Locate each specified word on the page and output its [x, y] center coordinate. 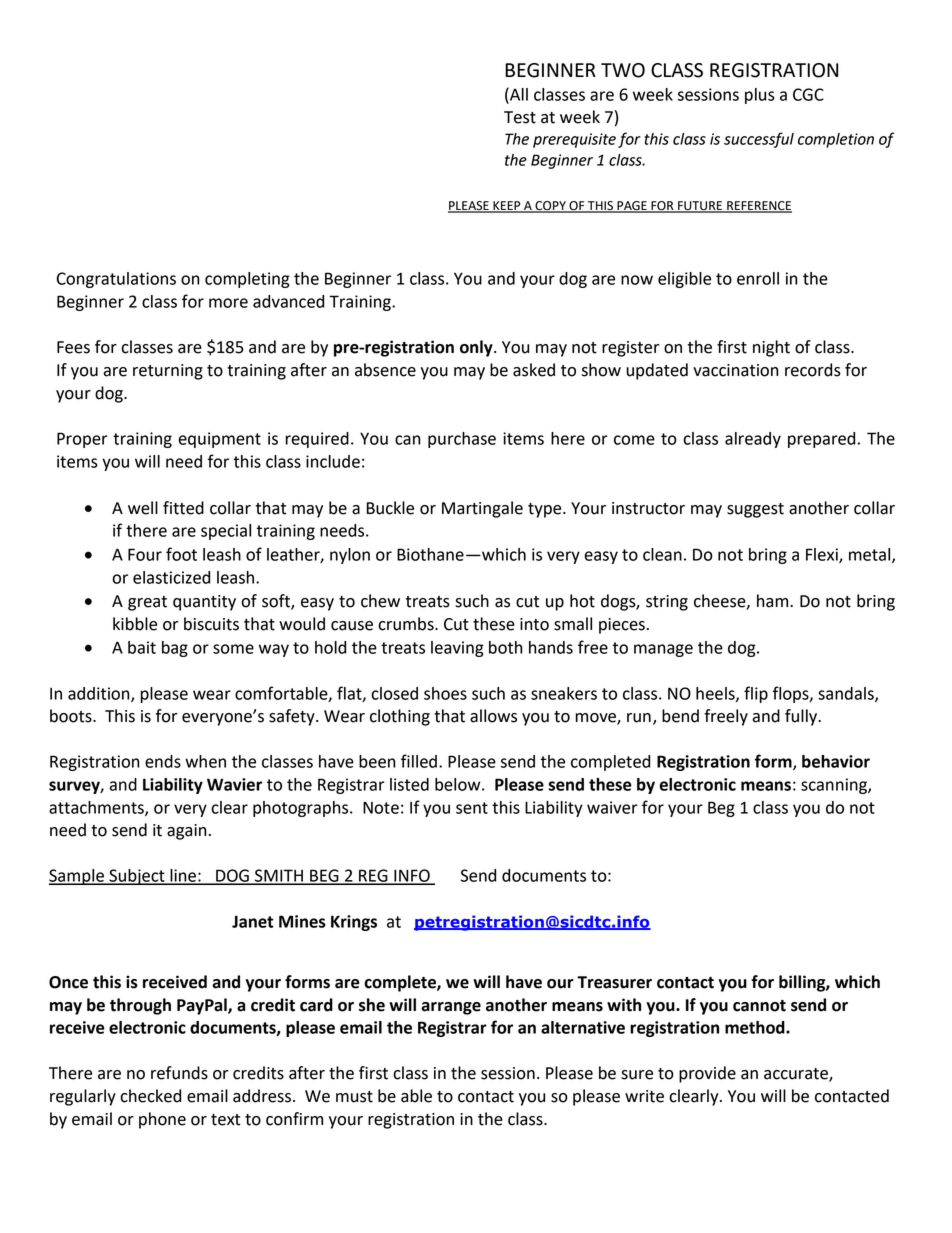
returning [168, 372]
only [477, 348]
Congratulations [116, 280]
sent [472, 808]
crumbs [407, 624]
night [771, 348]
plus [760, 96]
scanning [835, 786]
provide [707, 1074]
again [187, 832]
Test [520, 117]
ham [774, 601]
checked [150, 1096]
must [354, 1097]
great [147, 603]
